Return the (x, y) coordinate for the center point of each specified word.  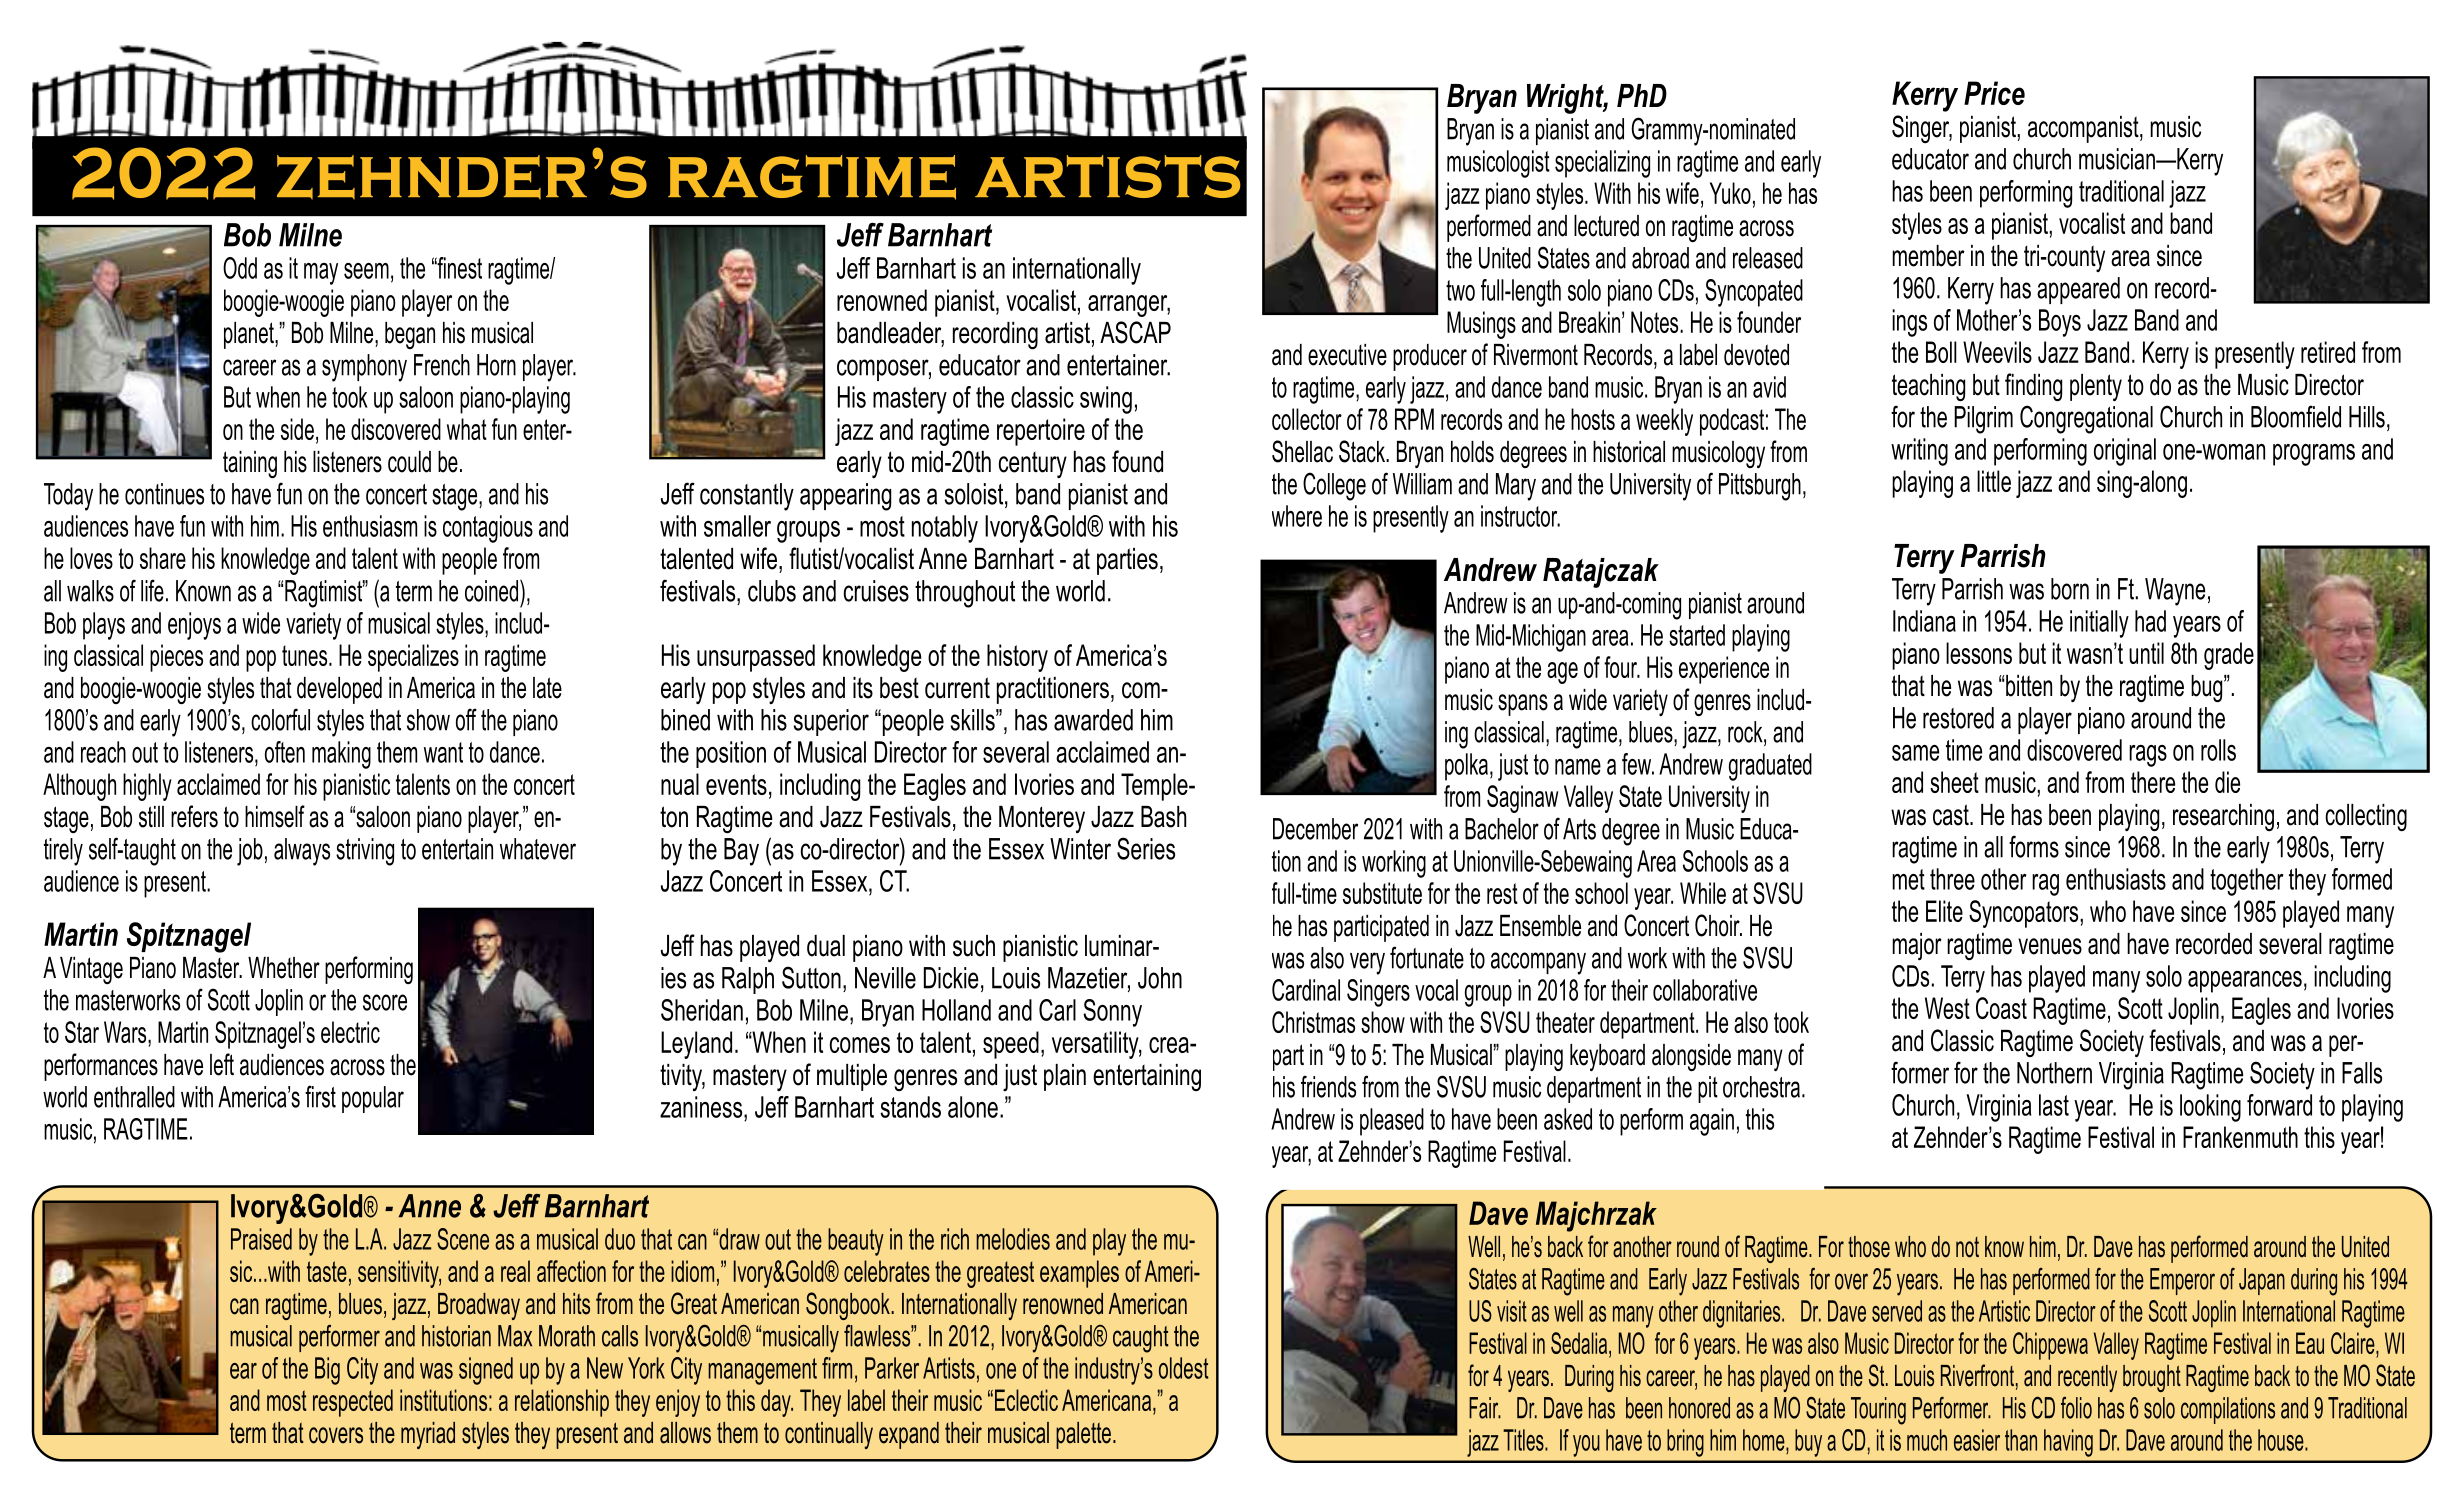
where (1297, 516)
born (2070, 589)
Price (1994, 93)
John (1160, 978)
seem (366, 271)
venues (2050, 946)
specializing (1602, 164)
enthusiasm (370, 526)
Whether (284, 968)
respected (353, 1403)
